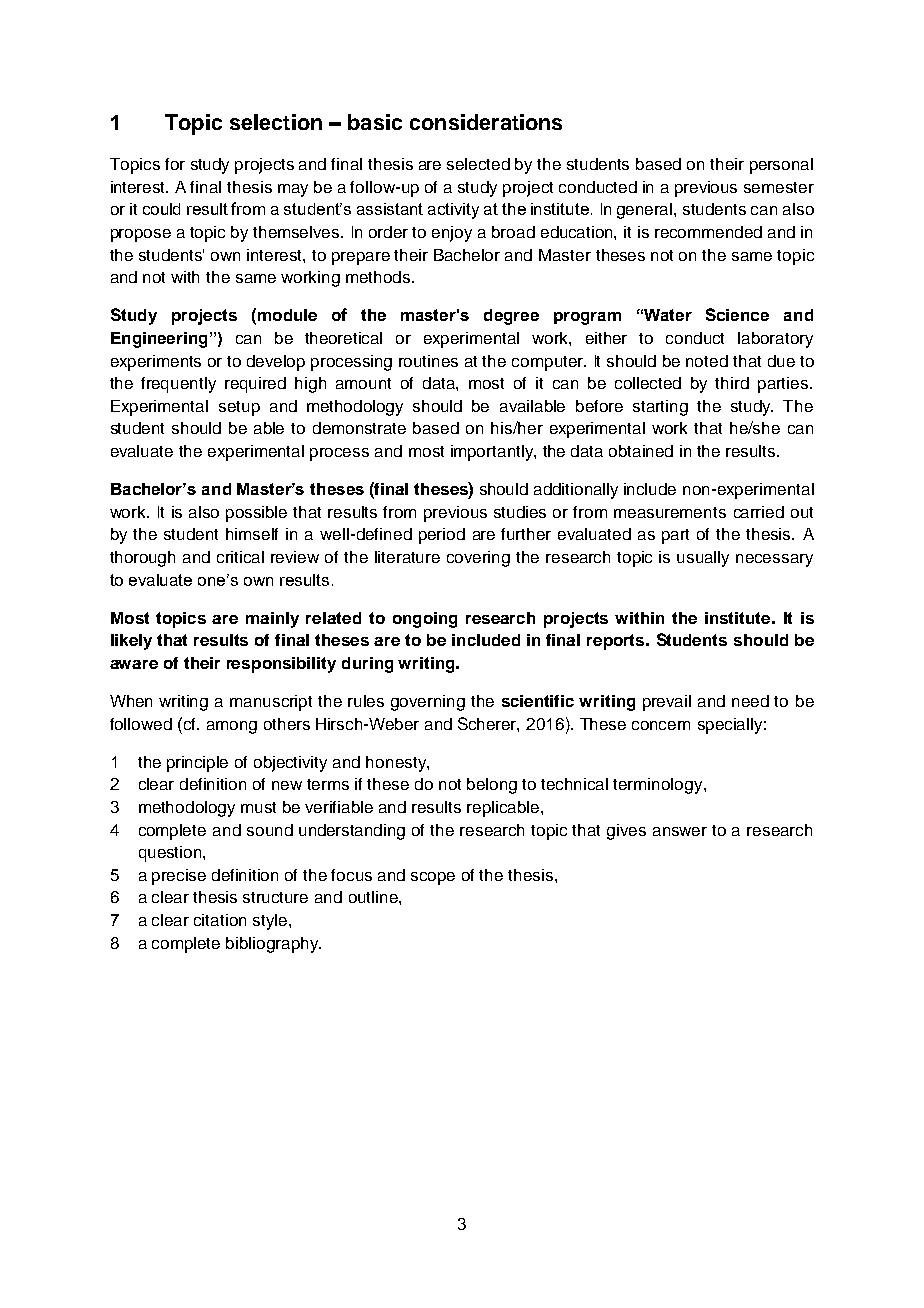  I want to click on personal, so click(781, 166).
